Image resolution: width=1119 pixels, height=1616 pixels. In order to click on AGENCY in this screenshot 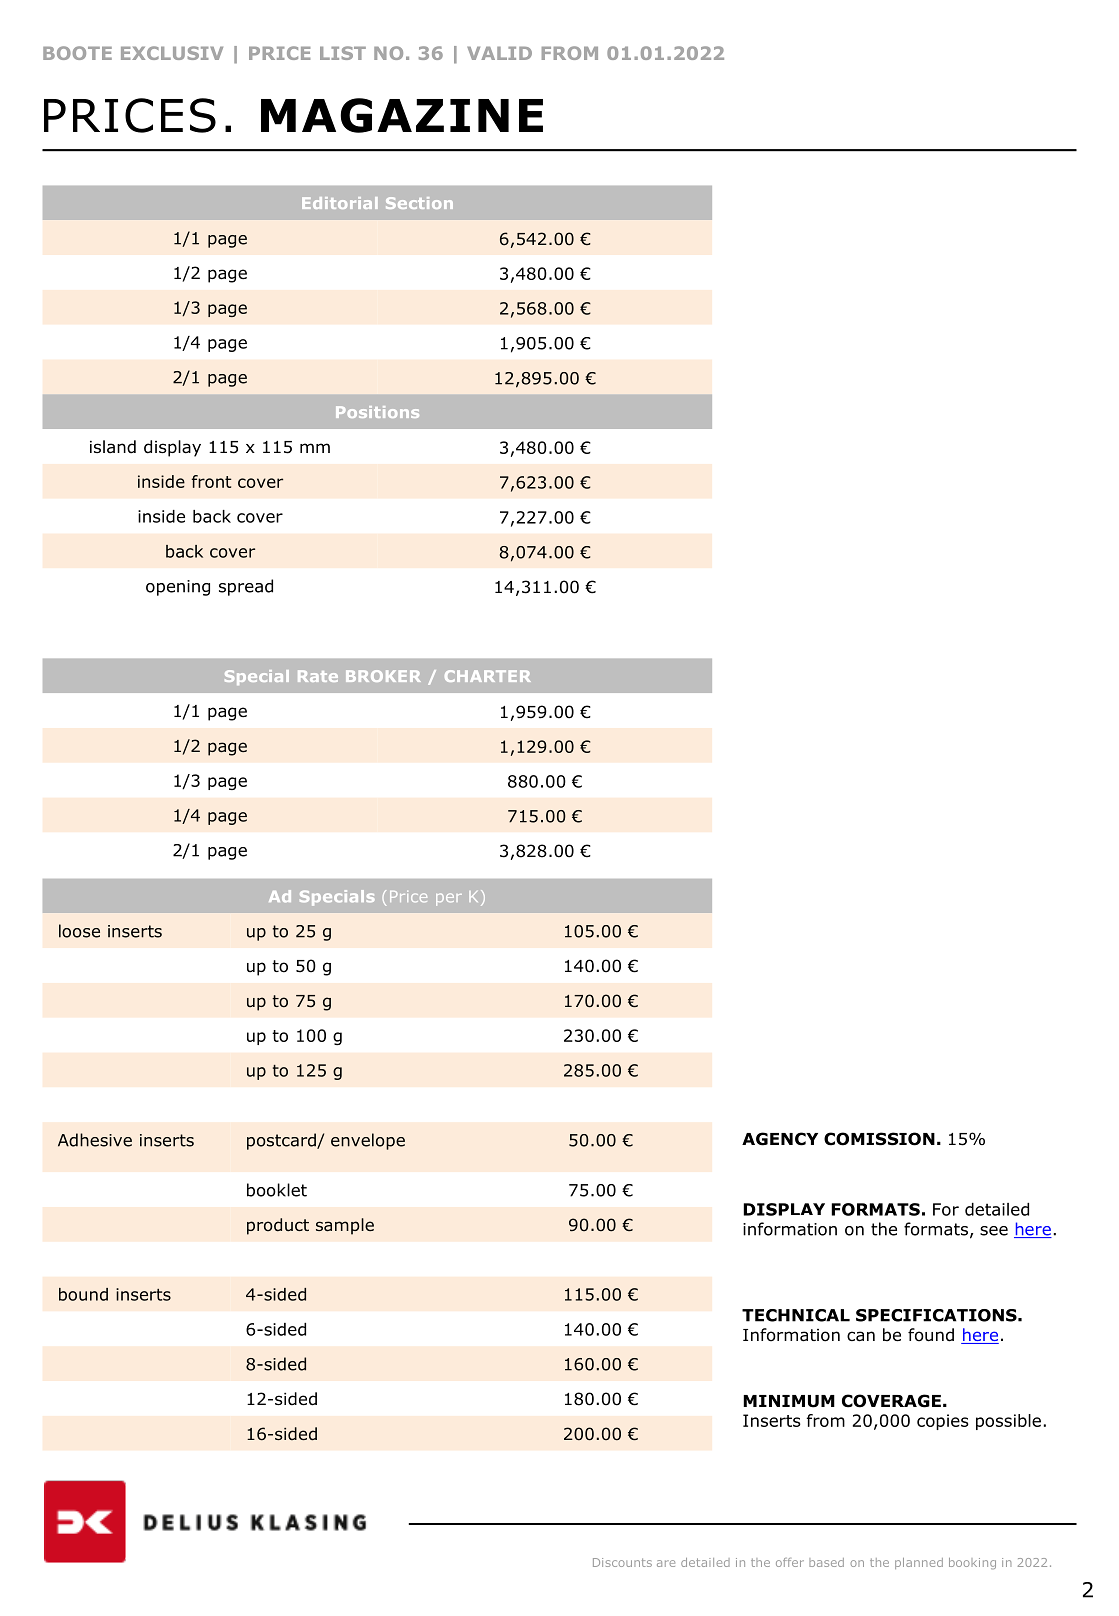, I will do `click(780, 1139)`.
